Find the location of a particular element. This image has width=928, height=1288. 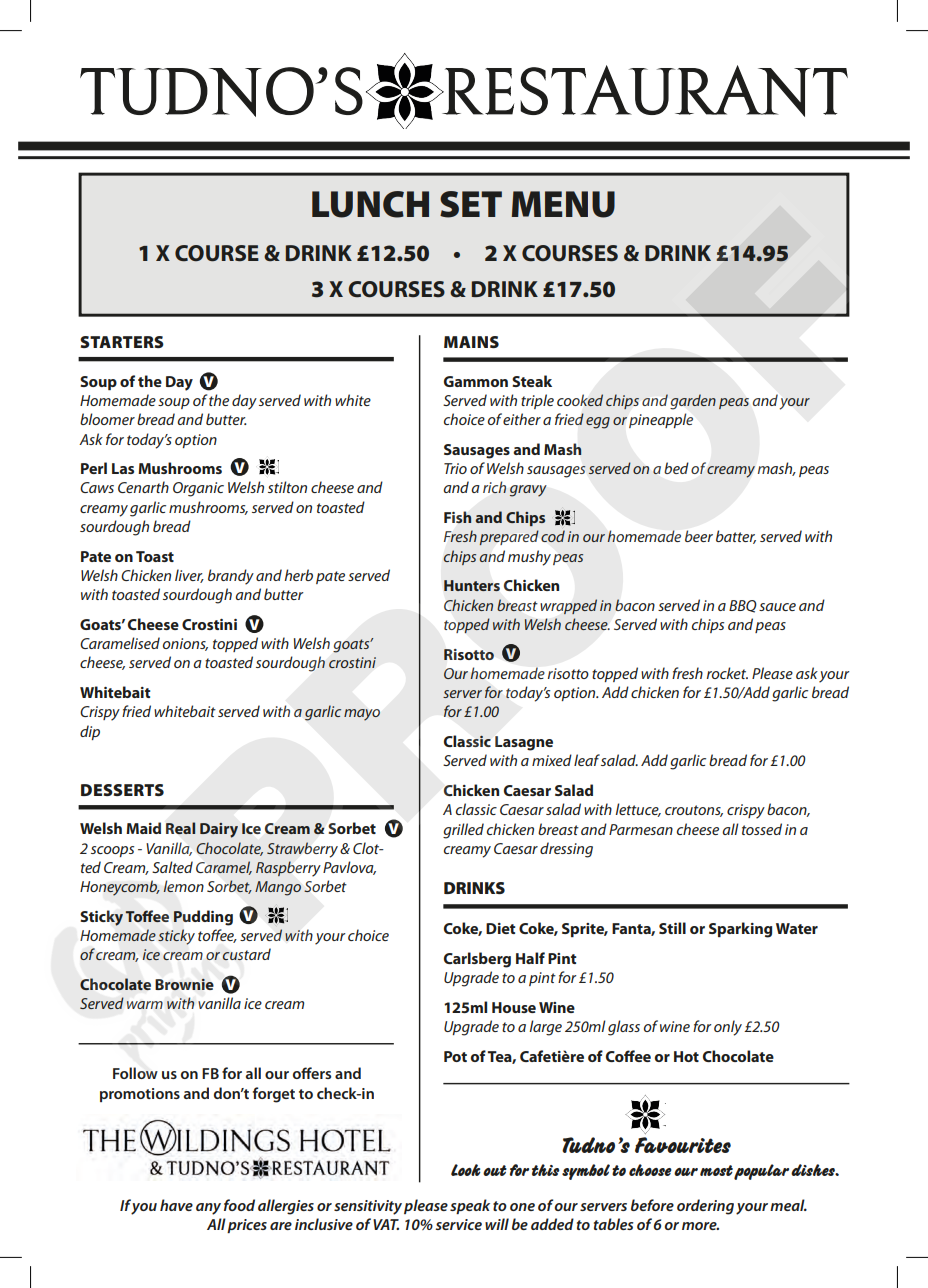

MENU is located at coordinates (563, 204).
